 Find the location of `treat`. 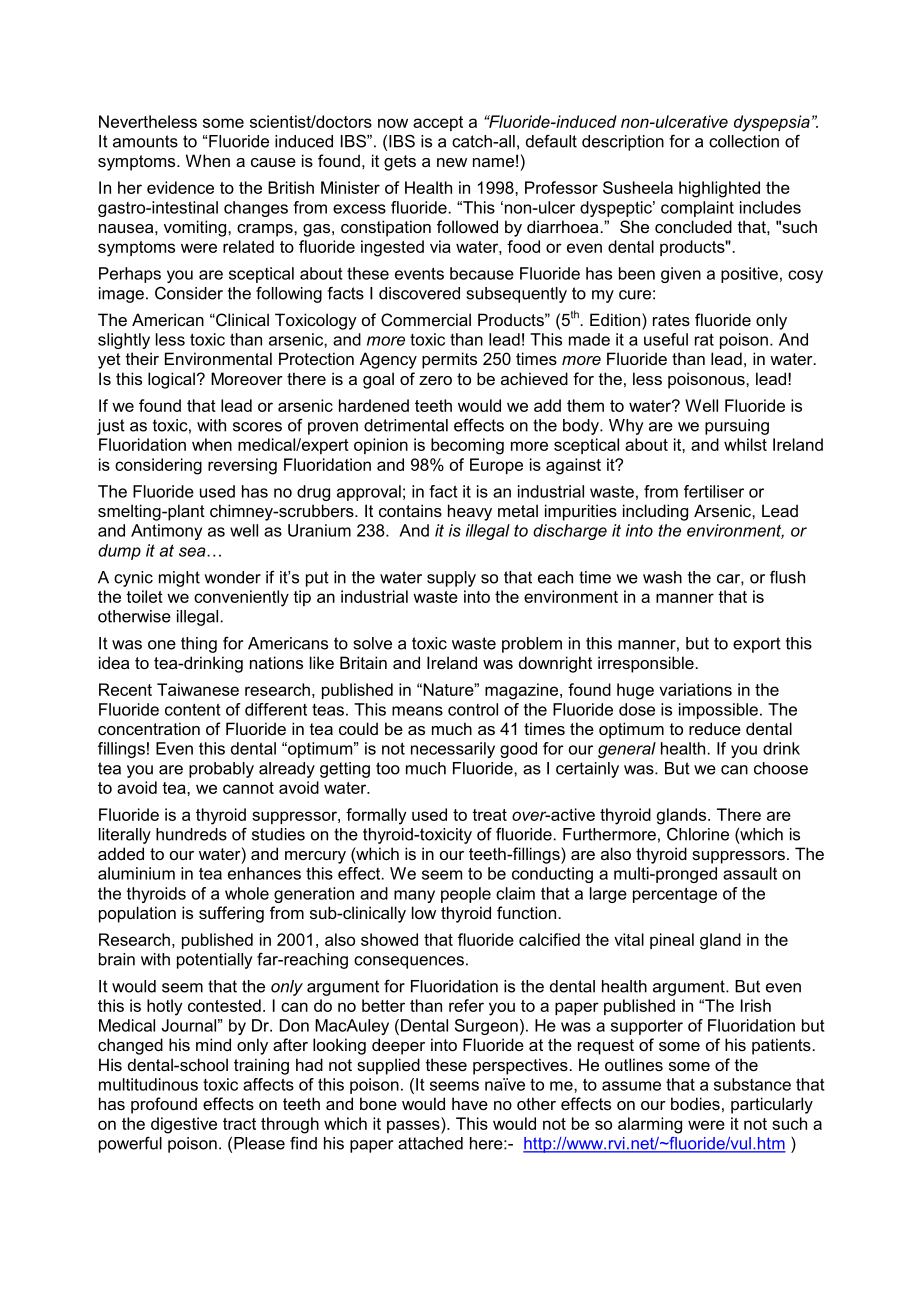

treat is located at coordinates (489, 815).
